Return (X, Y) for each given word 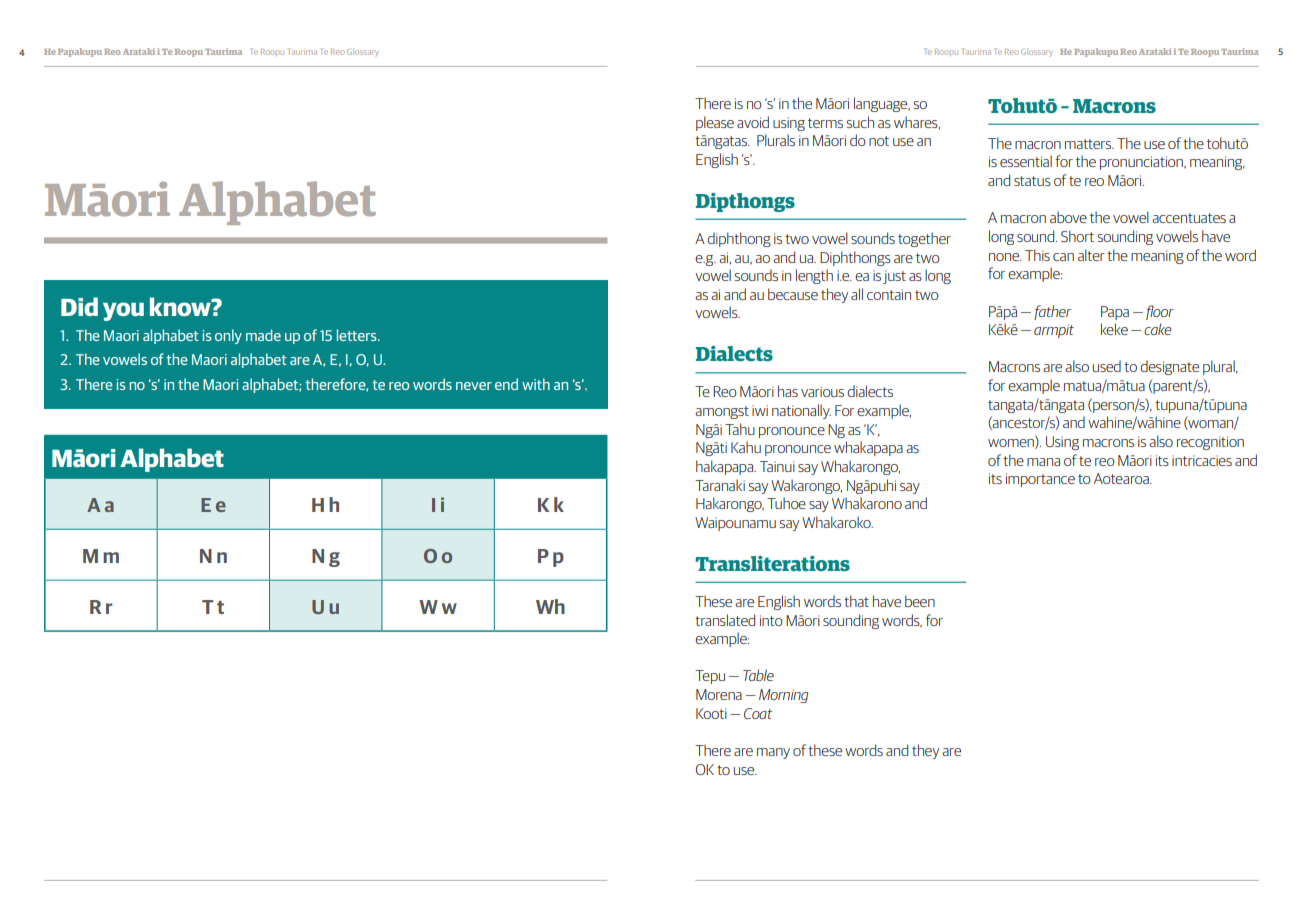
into (771, 620)
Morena (719, 694)
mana (1043, 462)
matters (1089, 144)
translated (725, 620)
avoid (753, 122)
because (793, 294)
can (1063, 257)
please (715, 123)
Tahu (740, 429)
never (474, 386)
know (181, 306)
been (920, 601)
